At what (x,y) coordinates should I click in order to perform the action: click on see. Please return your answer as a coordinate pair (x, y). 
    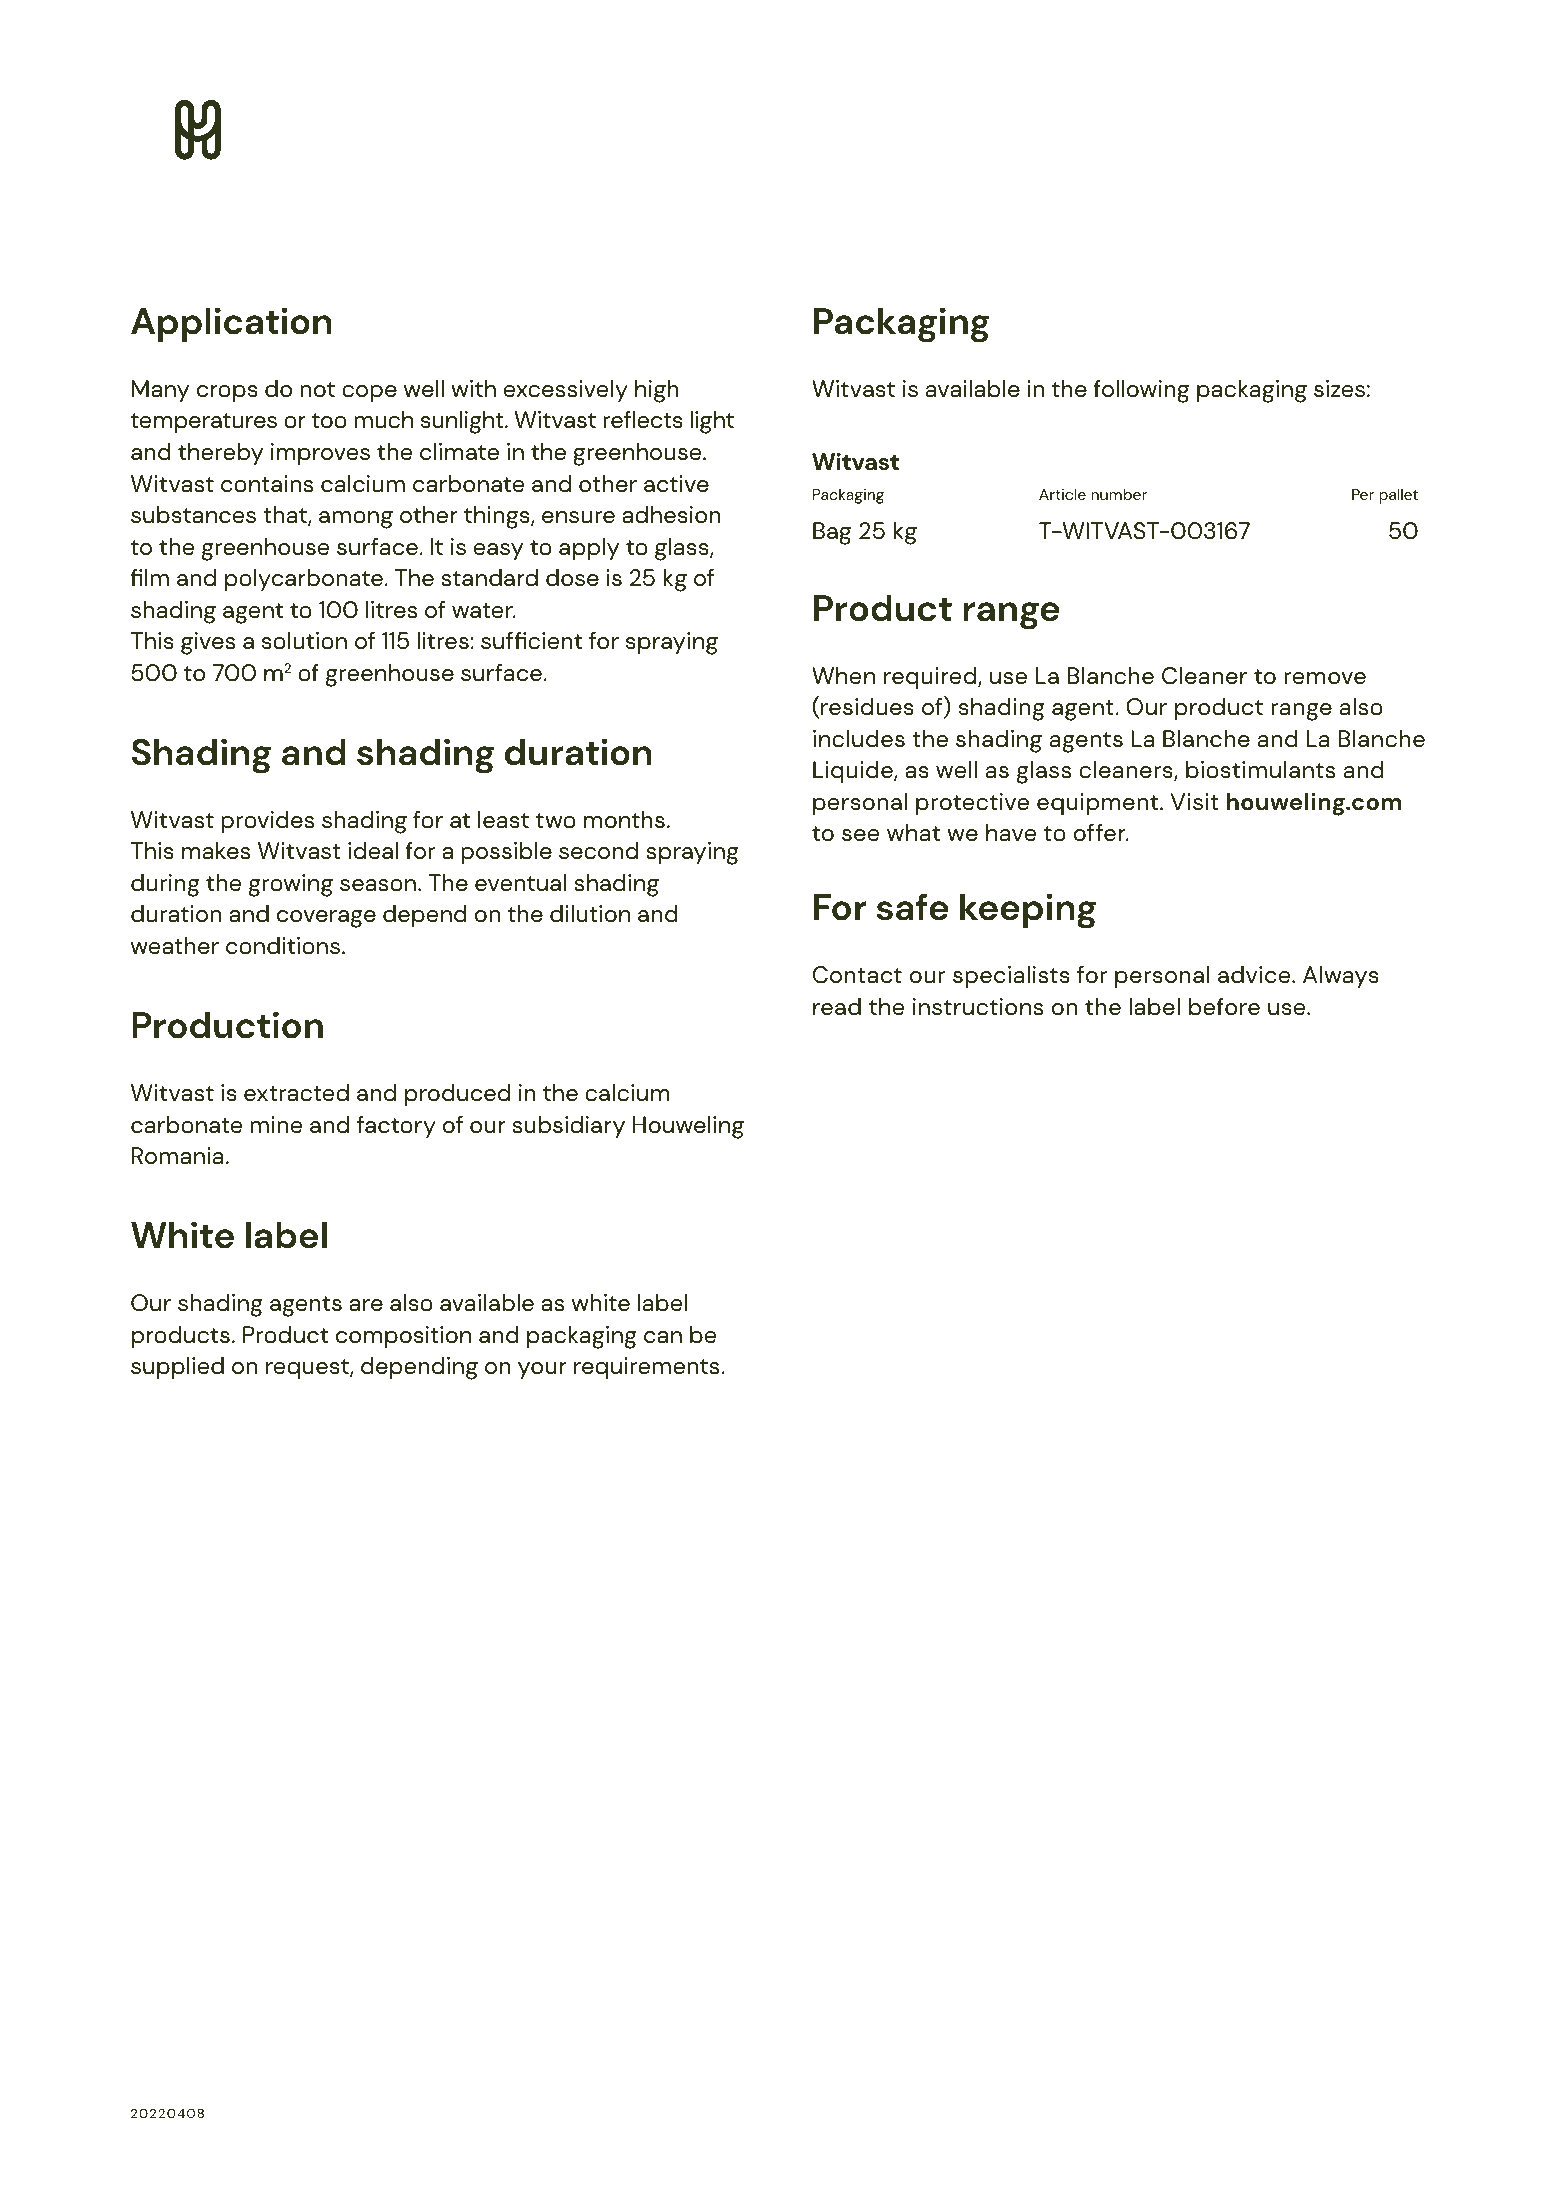
    Looking at the image, I should click on (860, 835).
